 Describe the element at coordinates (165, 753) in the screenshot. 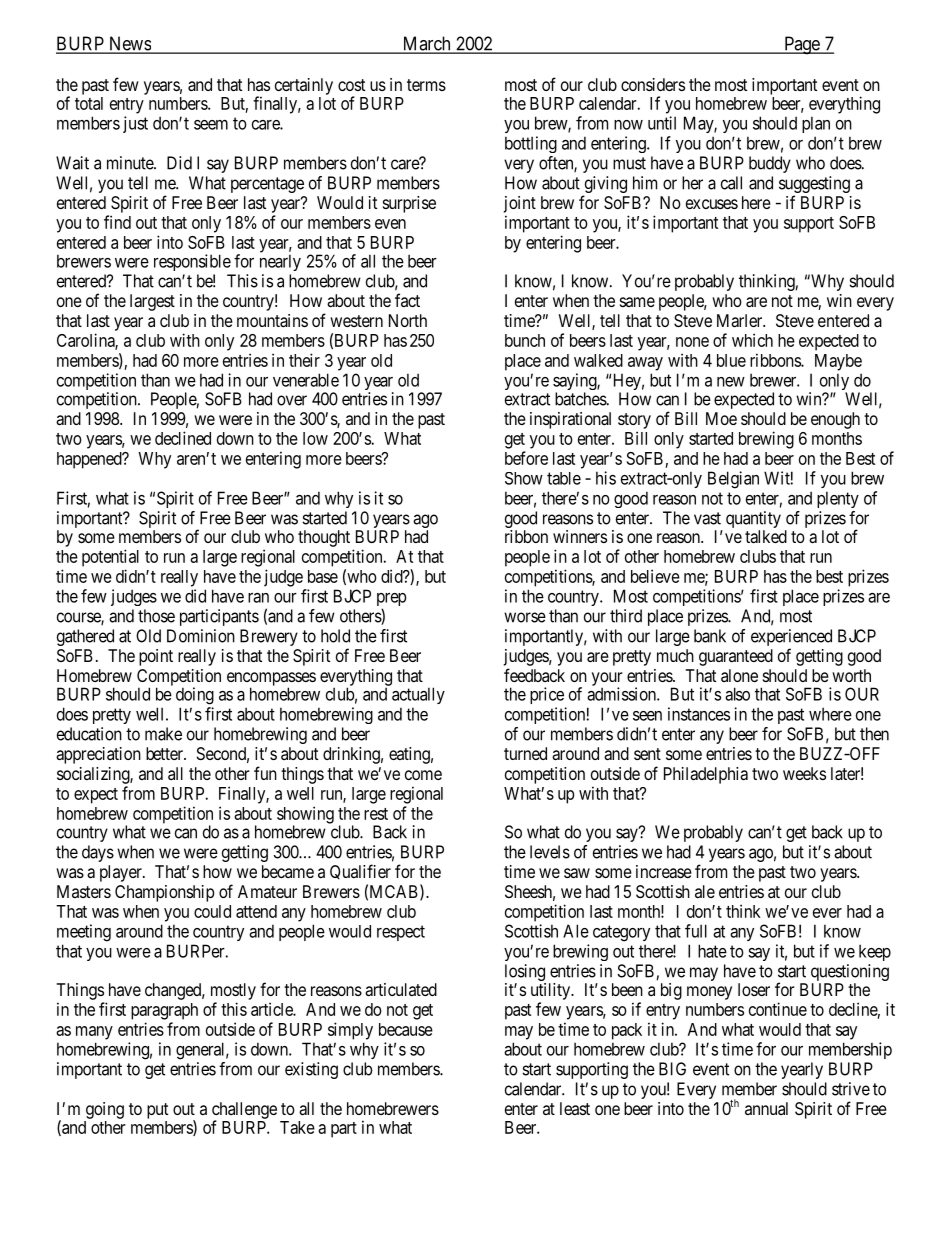

I see `better` at that location.
